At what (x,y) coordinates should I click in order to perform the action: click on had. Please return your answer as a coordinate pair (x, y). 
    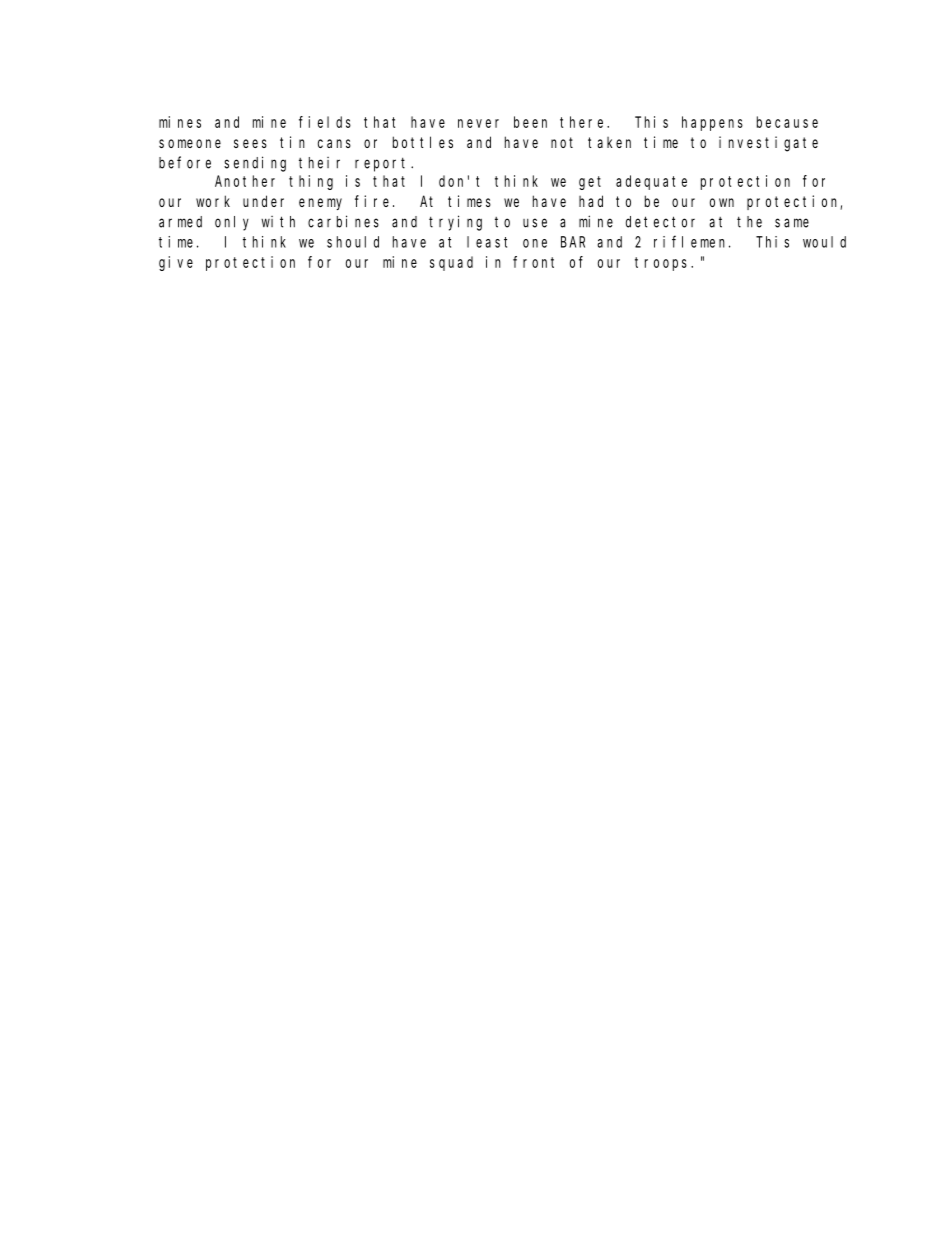
    Looking at the image, I should click on (591, 201).
